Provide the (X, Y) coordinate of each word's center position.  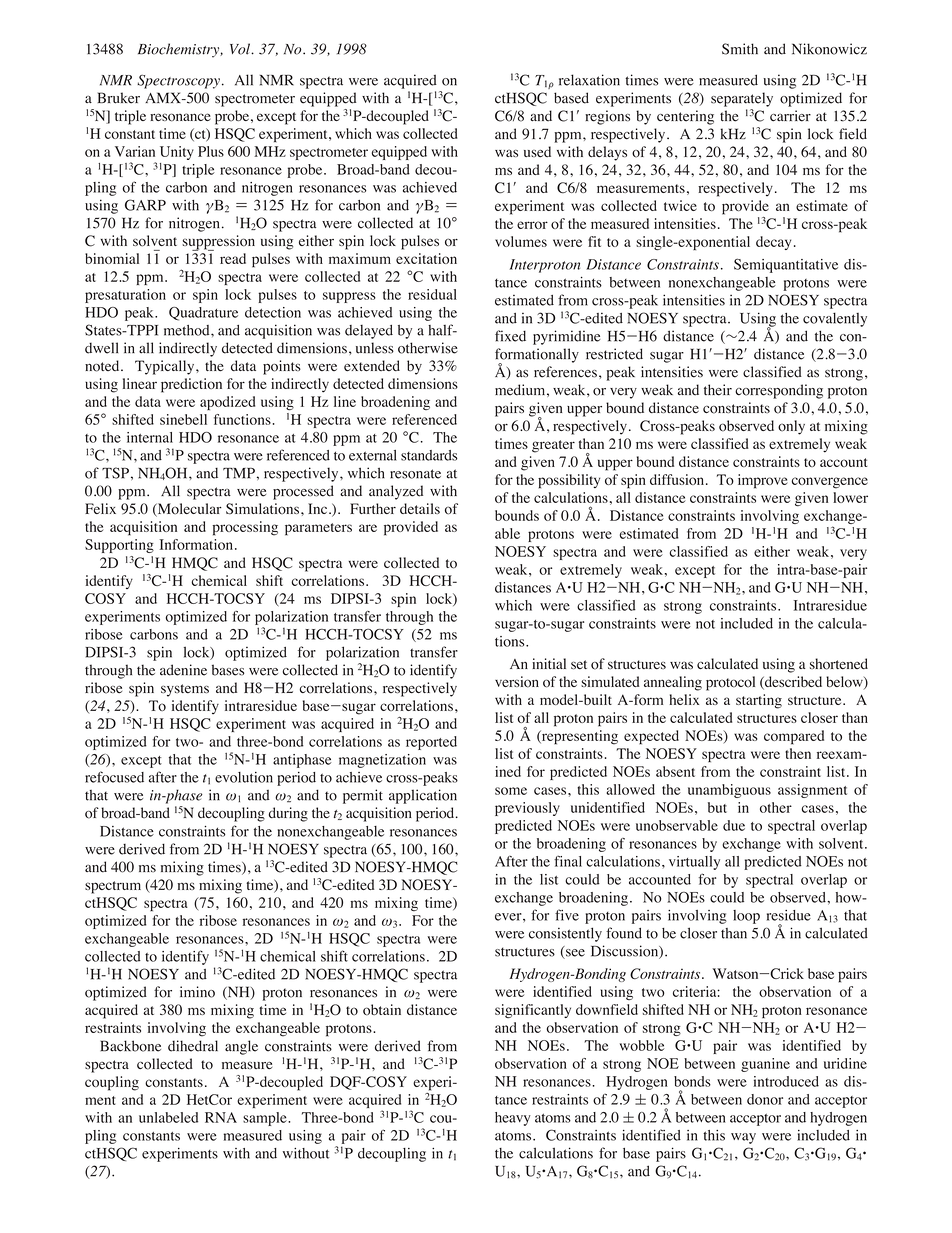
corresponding (779, 391)
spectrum (113, 887)
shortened (839, 664)
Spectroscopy (178, 82)
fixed (510, 336)
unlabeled (168, 1117)
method (188, 330)
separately (742, 99)
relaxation (589, 80)
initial (549, 663)
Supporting (119, 546)
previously (527, 809)
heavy (513, 1119)
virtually (694, 863)
